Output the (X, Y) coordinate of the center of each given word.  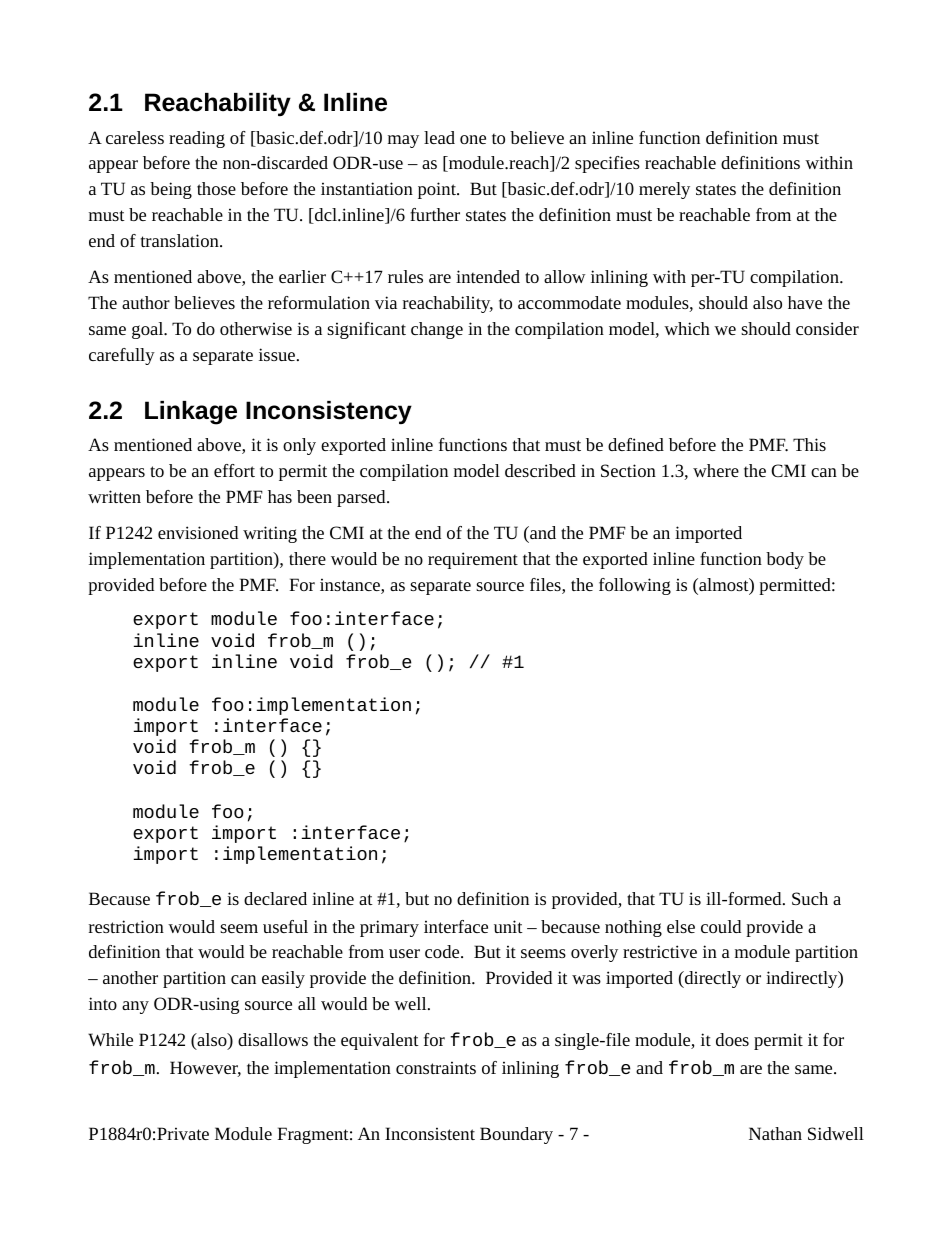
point (438, 190)
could (721, 926)
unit (508, 926)
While (110, 1039)
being (171, 190)
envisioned (198, 532)
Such (810, 898)
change (437, 330)
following (635, 586)
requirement (473, 560)
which (687, 328)
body (785, 560)
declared (275, 898)
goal (149, 330)
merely (664, 190)
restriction (126, 926)
